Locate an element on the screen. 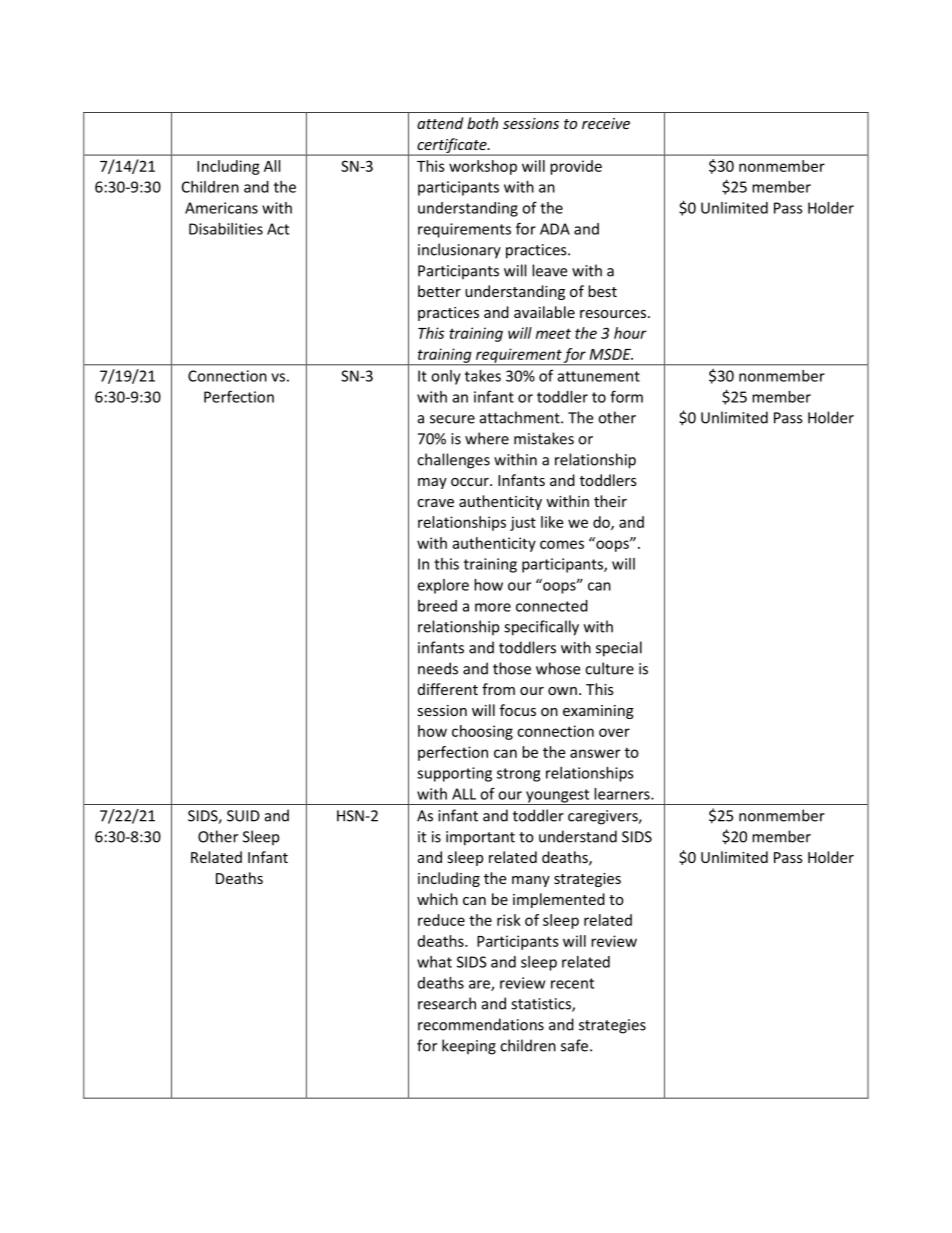 The height and width of the screenshot is (1233, 952). safe is located at coordinates (576, 1045).
